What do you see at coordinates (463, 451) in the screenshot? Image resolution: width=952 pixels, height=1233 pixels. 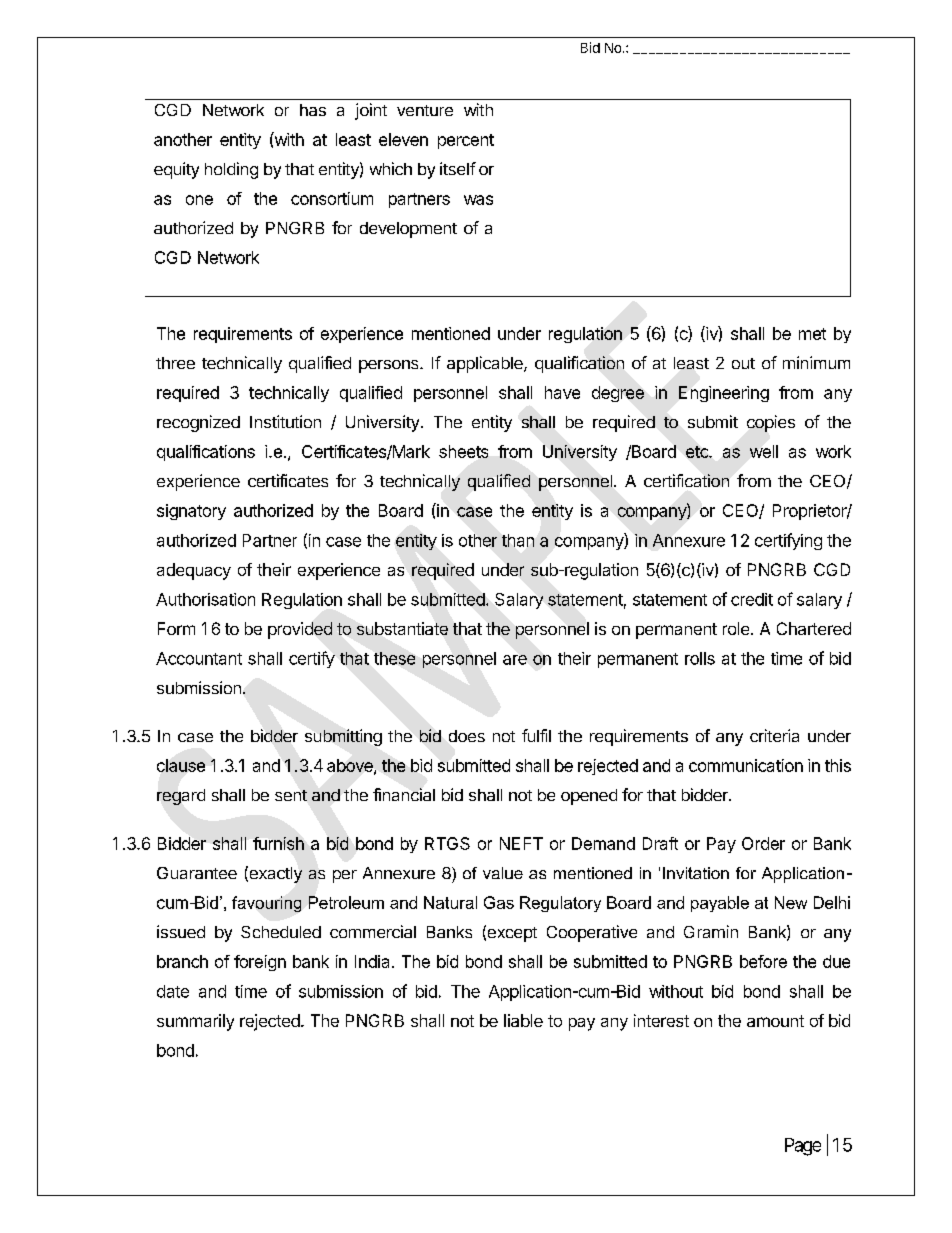 I see `sheets` at bounding box center [463, 451].
